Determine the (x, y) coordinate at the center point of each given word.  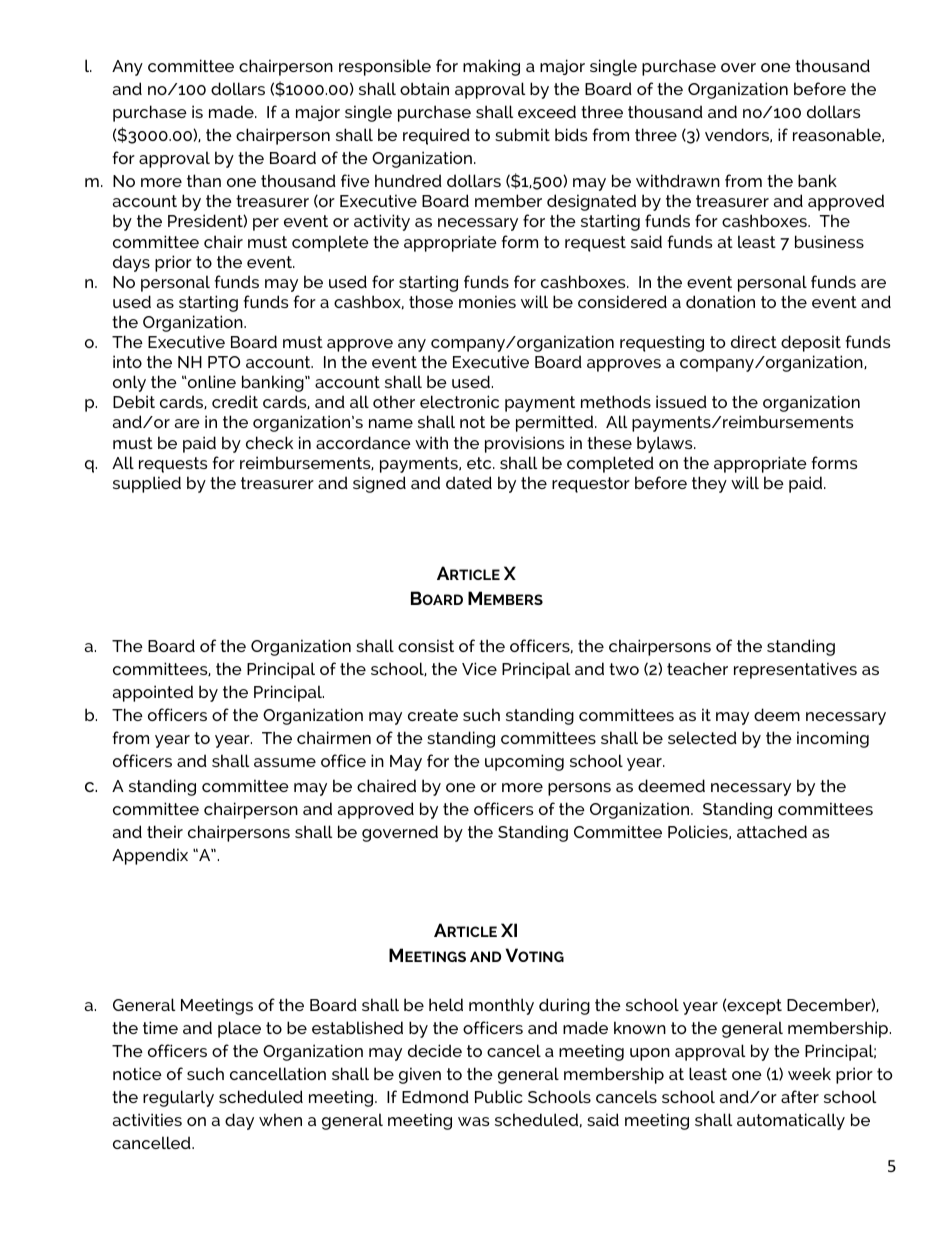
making (491, 67)
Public (499, 1096)
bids (571, 134)
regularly (178, 1098)
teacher (697, 668)
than (204, 180)
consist (426, 645)
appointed (153, 693)
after (800, 1096)
